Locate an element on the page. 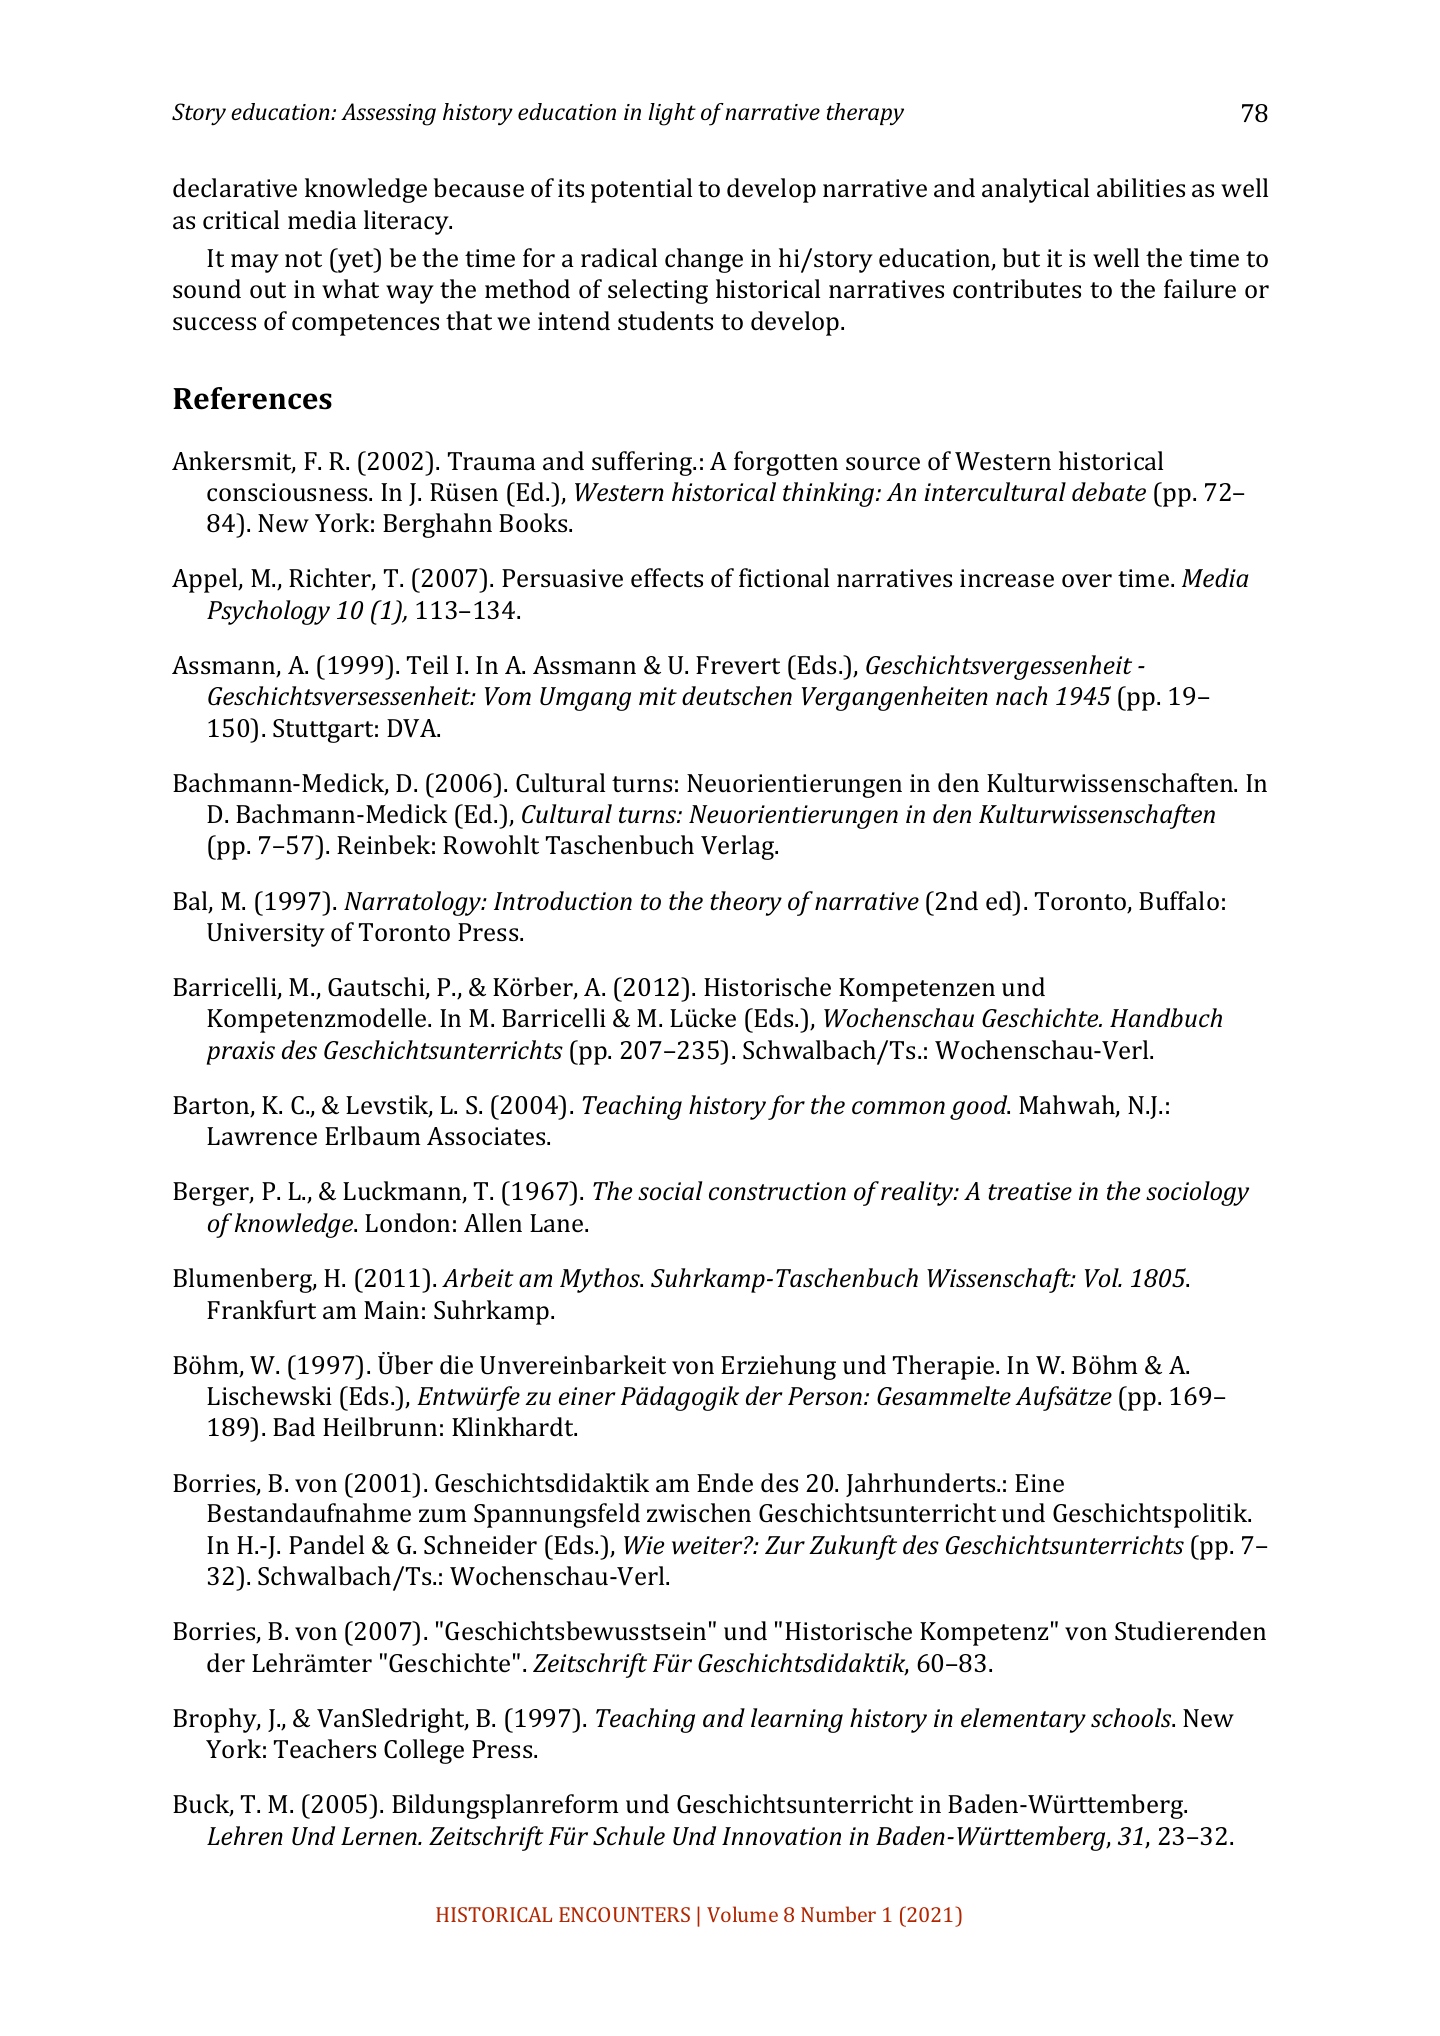  Teachers is located at coordinates (325, 1749).
